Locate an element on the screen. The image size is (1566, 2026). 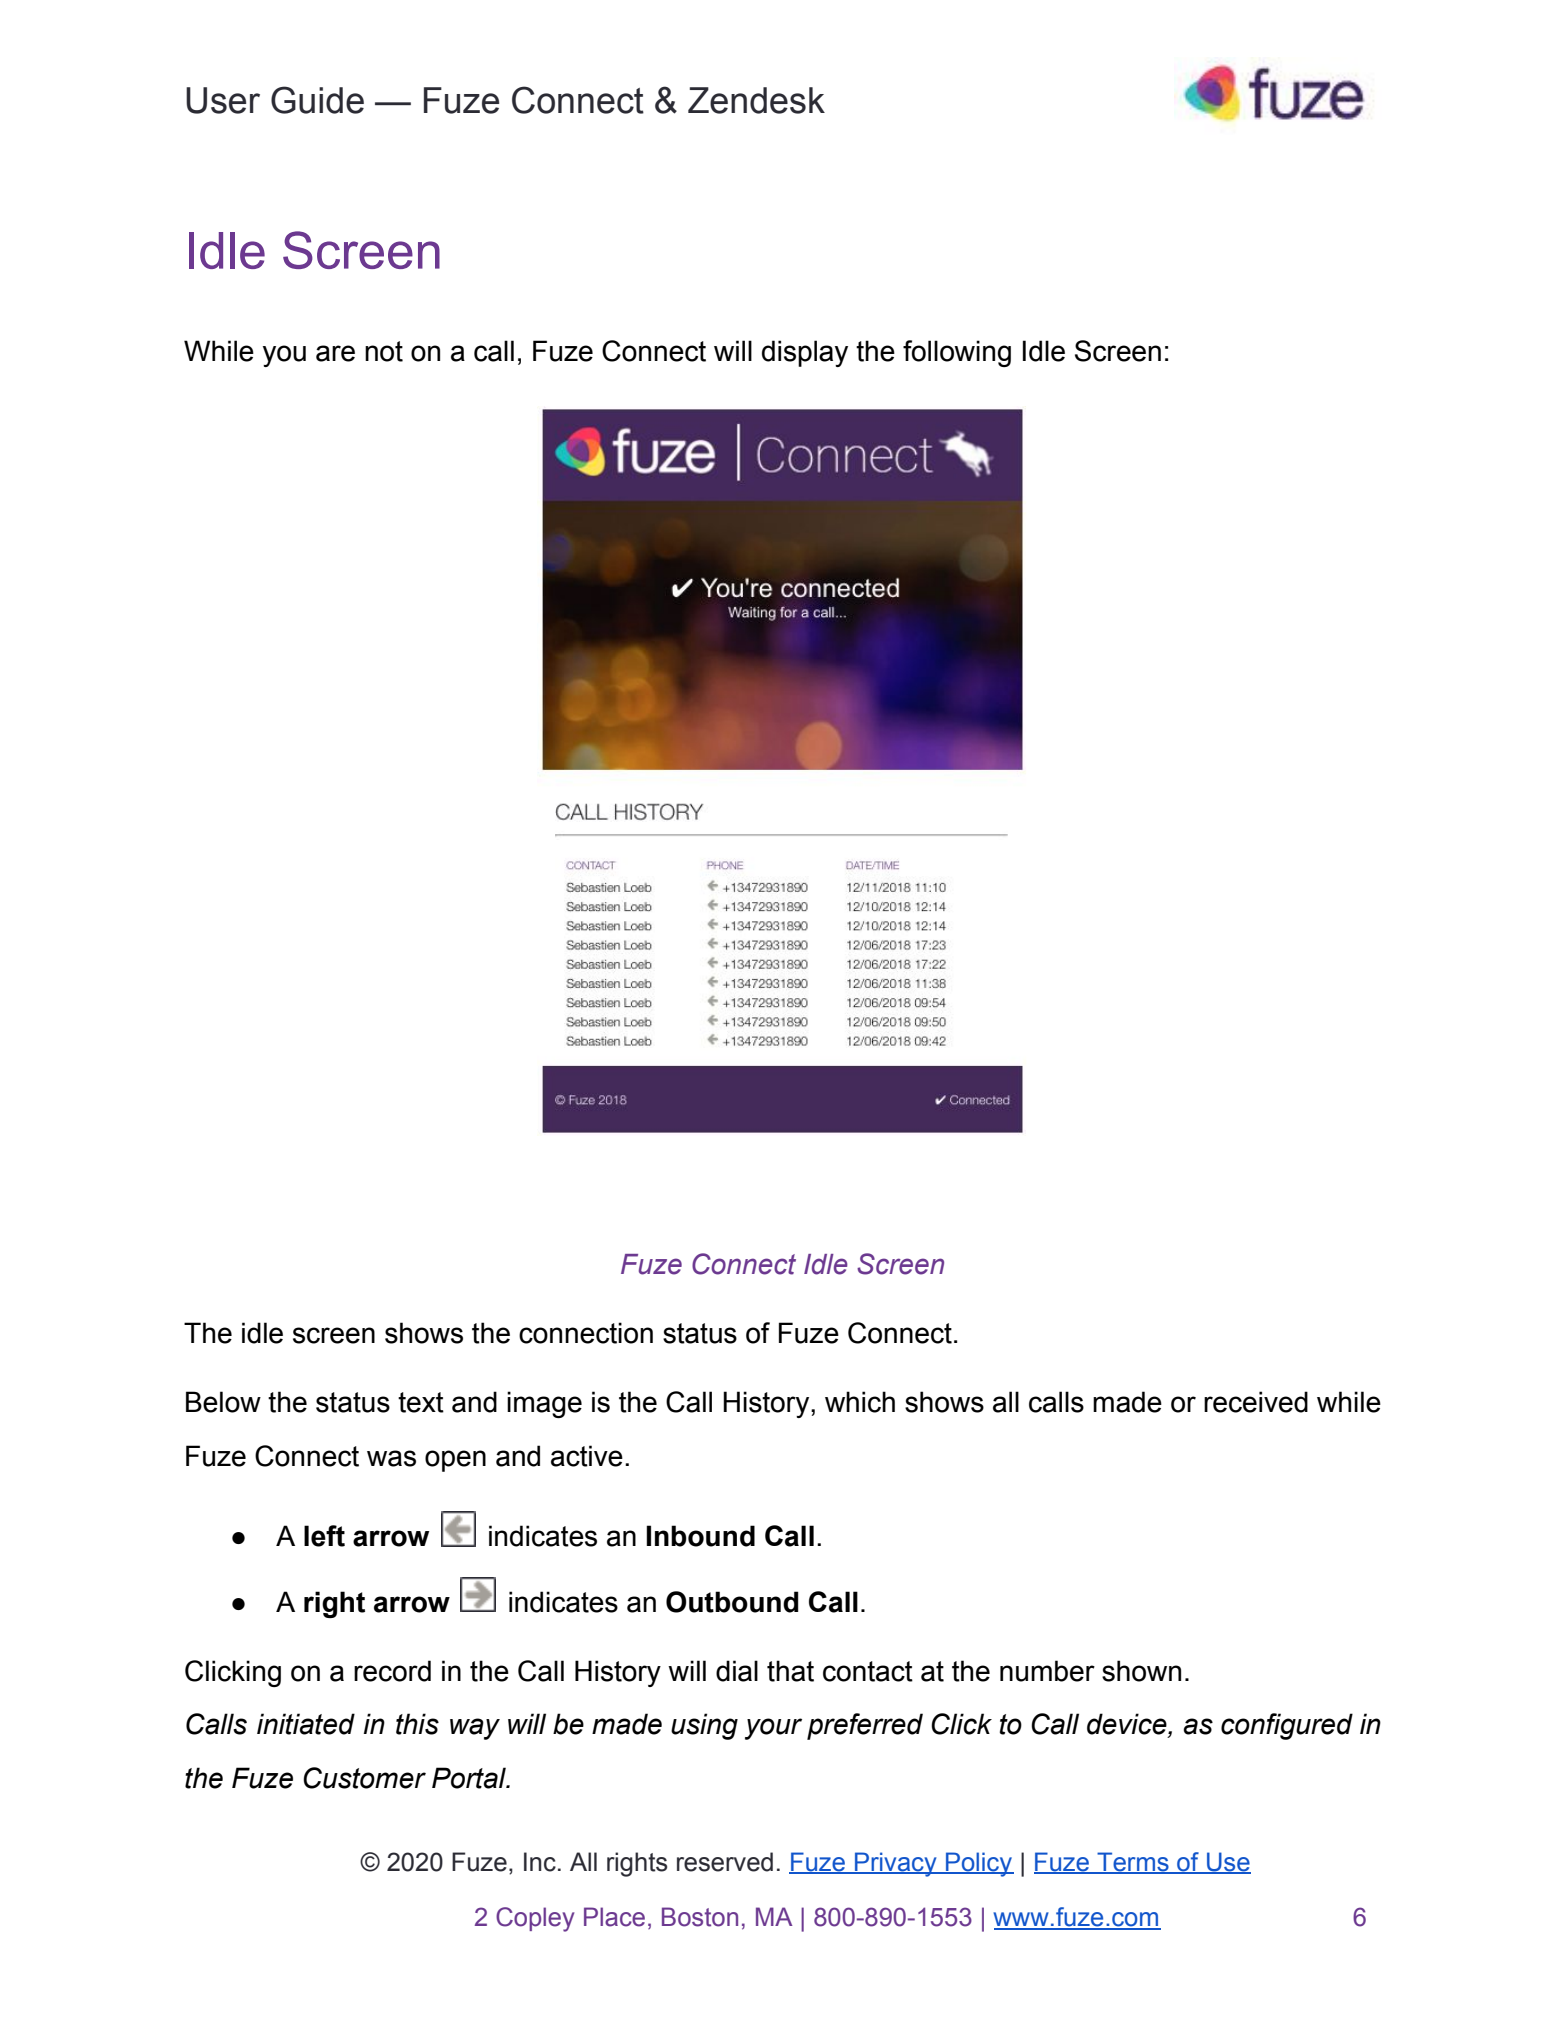
shown is located at coordinates (1141, 1671).
